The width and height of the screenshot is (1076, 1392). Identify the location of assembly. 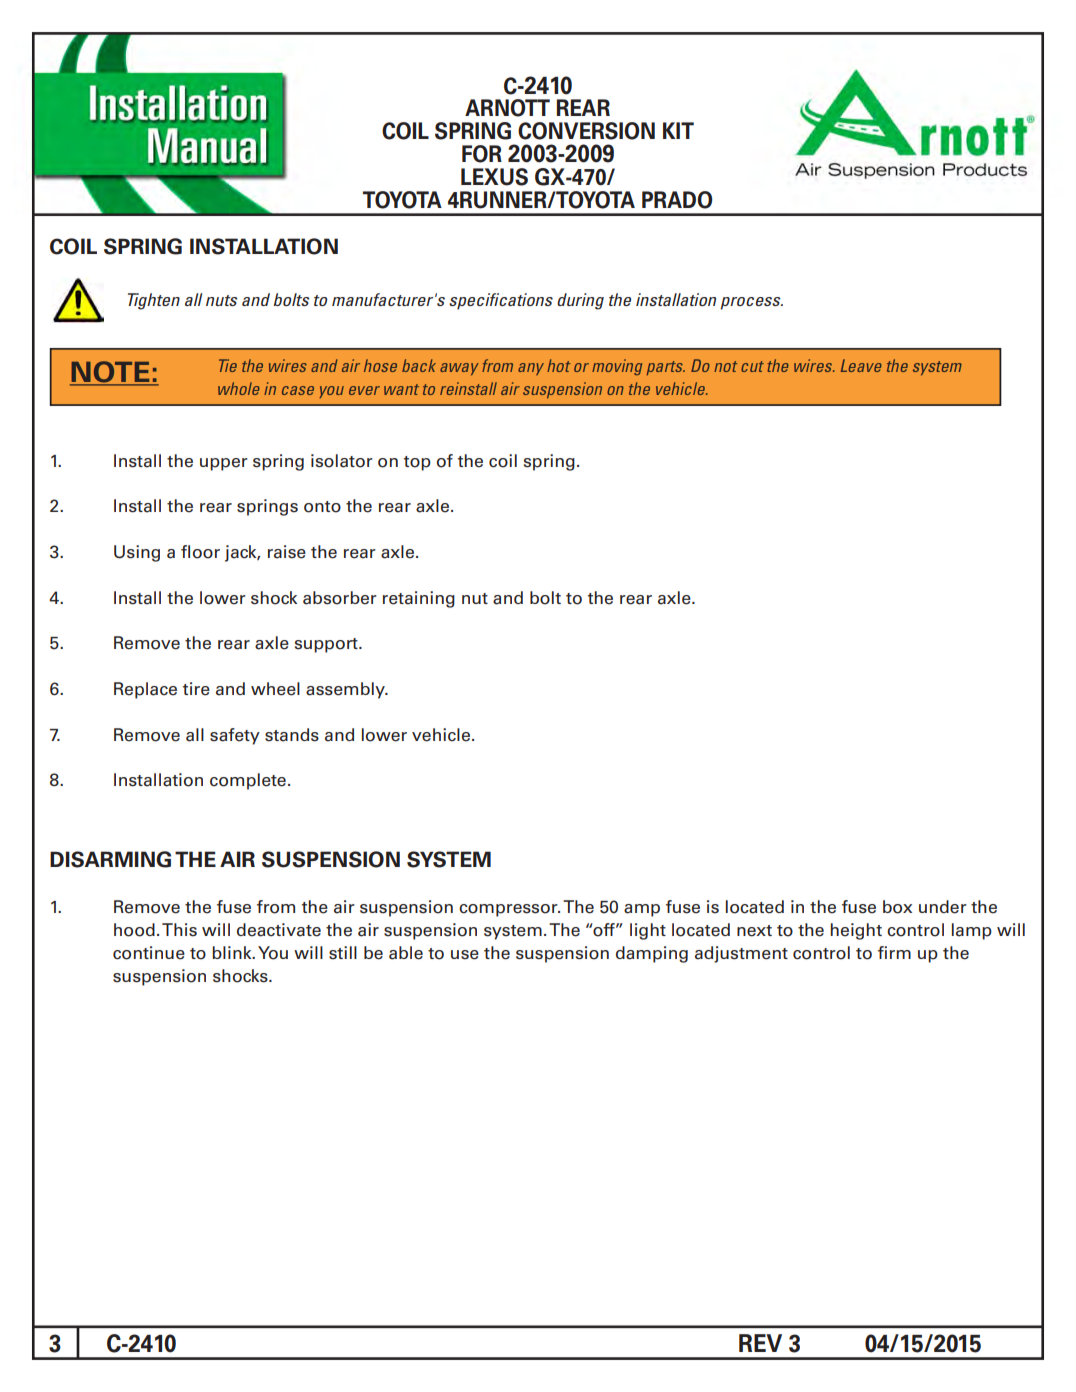
(346, 690).
